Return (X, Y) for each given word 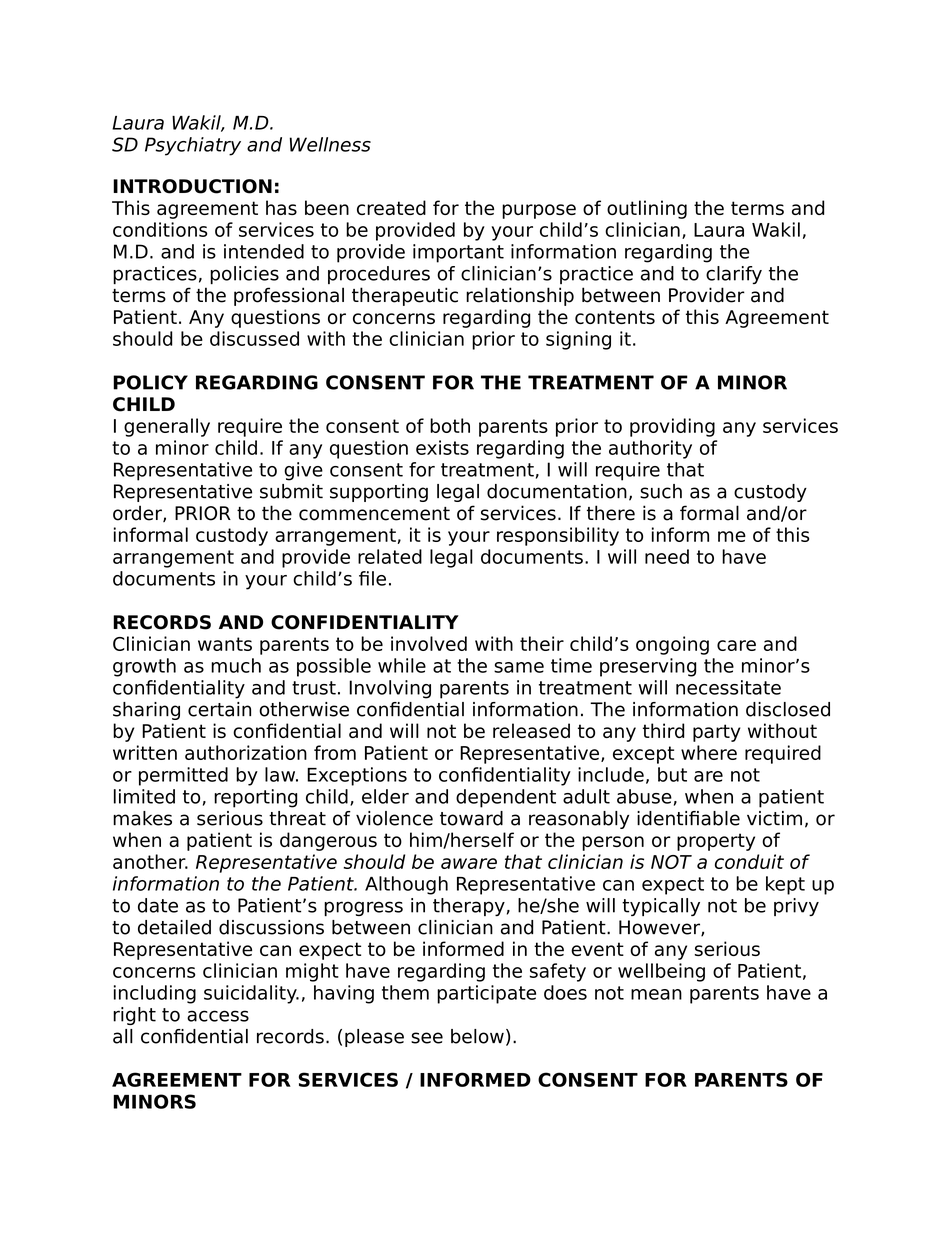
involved (429, 643)
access (218, 1016)
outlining (647, 209)
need (667, 556)
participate (486, 994)
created (391, 207)
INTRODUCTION (192, 186)
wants (225, 644)
